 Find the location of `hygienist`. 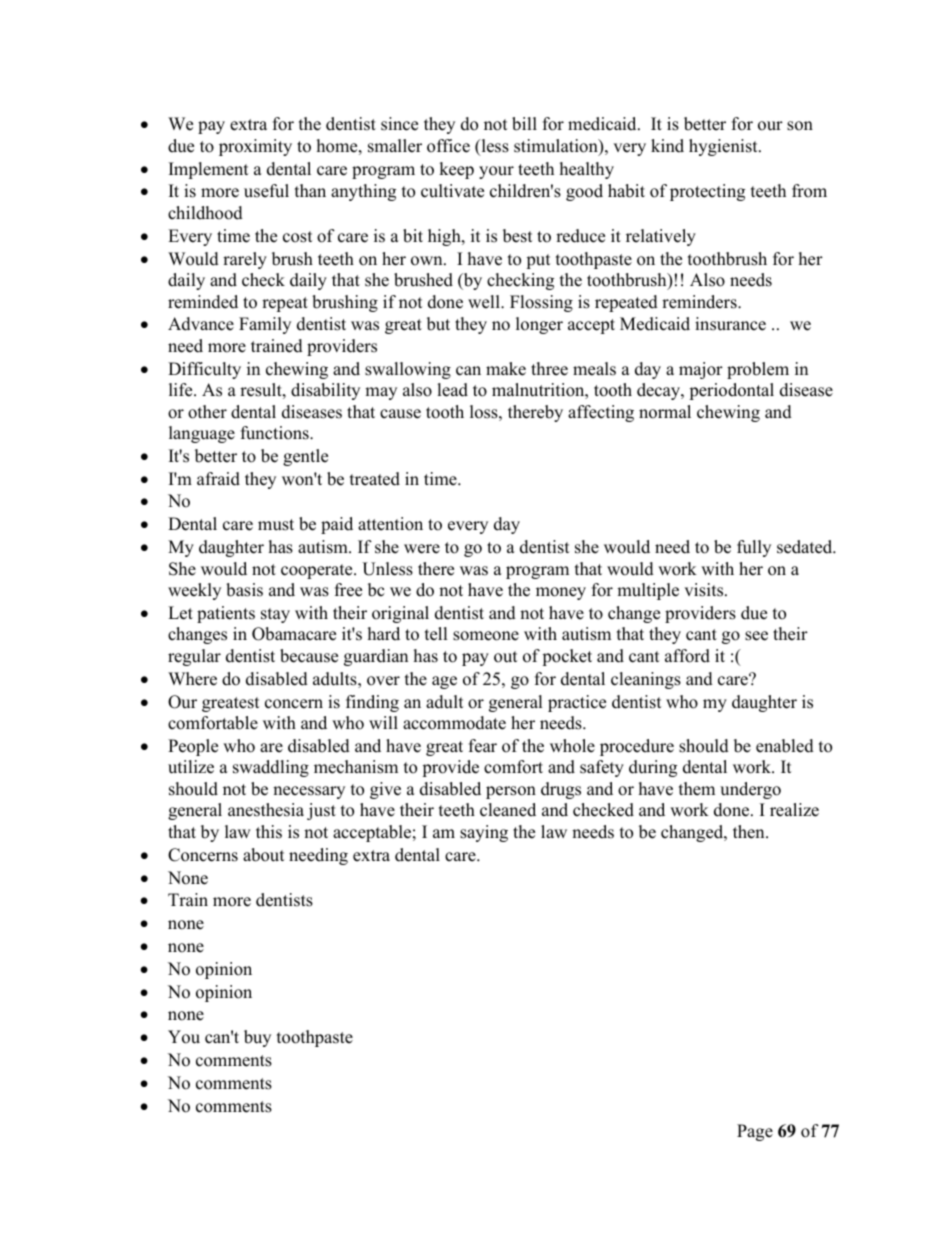

hygienist is located at coordinates (724, 147).
